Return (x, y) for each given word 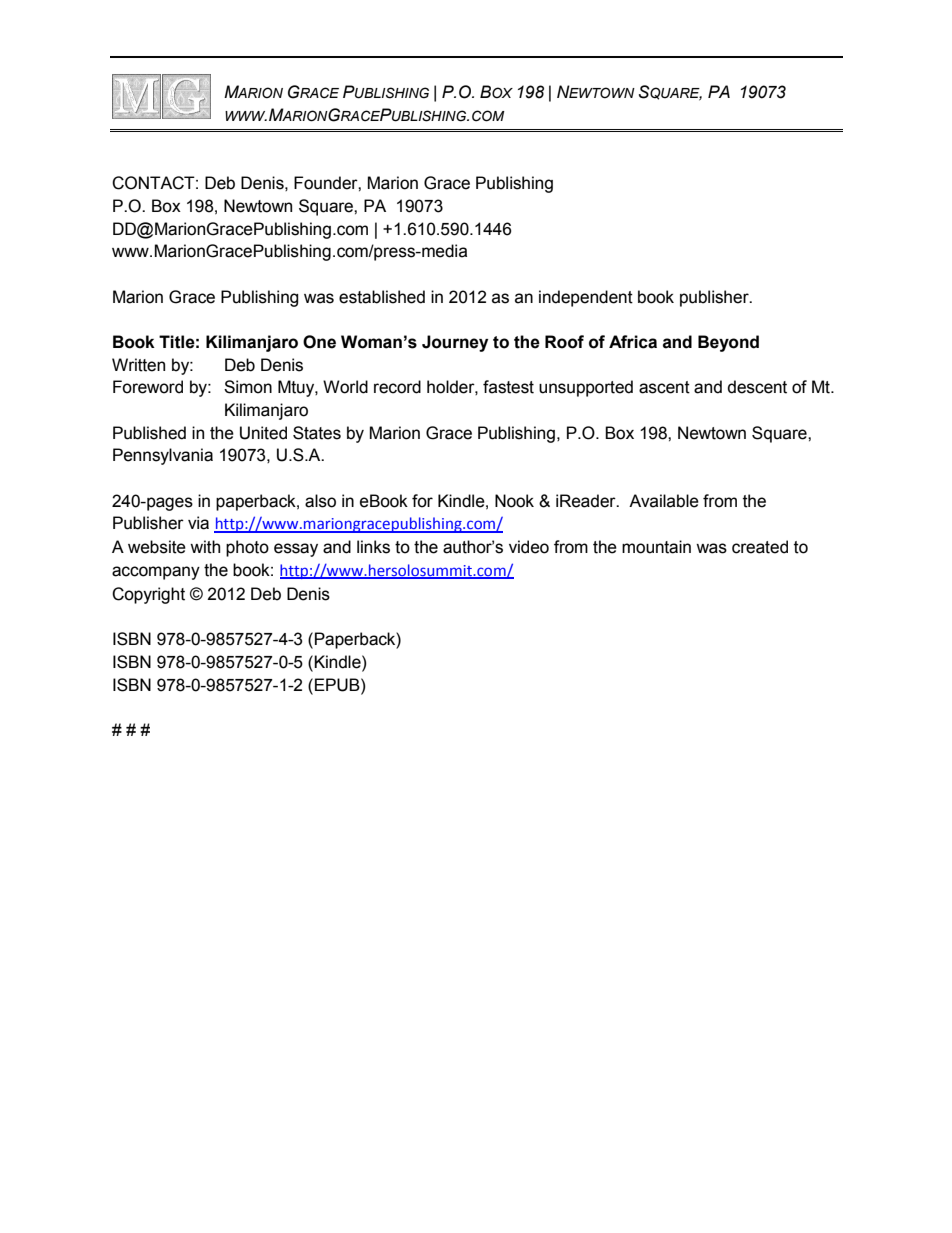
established (382, 297)
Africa (633, 342)
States (317, 433)
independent (586, 298)
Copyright (148, 595)
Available (664, 501)
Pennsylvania (163, 456)
